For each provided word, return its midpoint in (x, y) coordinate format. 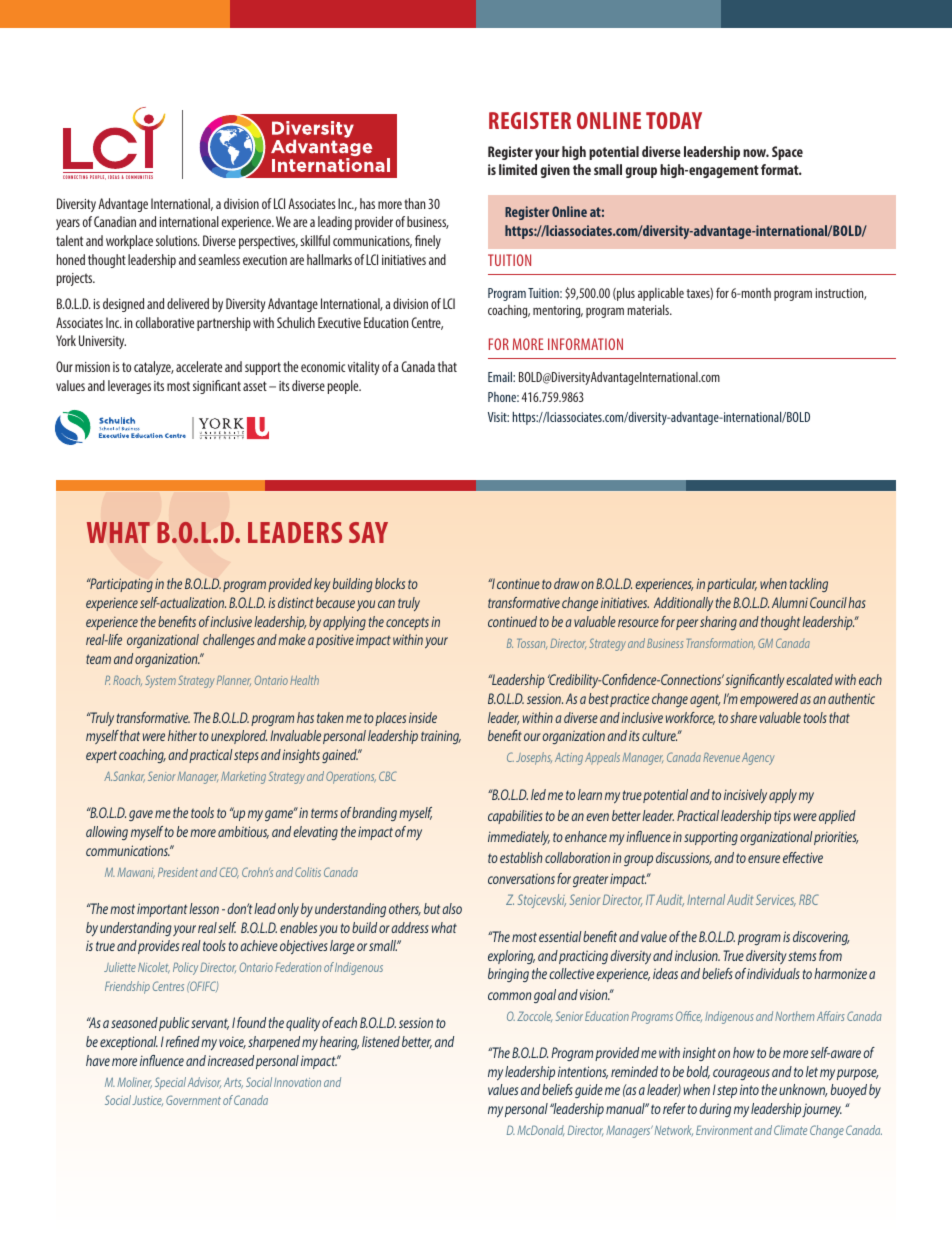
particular (732, 585)
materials (649, 309)
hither (182, 735)
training (441, 737)
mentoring (558, 311)
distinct (296, 602)
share (743, 717)
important (162, 910)
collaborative (165, 322)
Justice (147, 1101)
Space (787, 153)
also (452, 908)
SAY (368, 532)
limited (518, 169)
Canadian (115, 221)
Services (776, 900)
